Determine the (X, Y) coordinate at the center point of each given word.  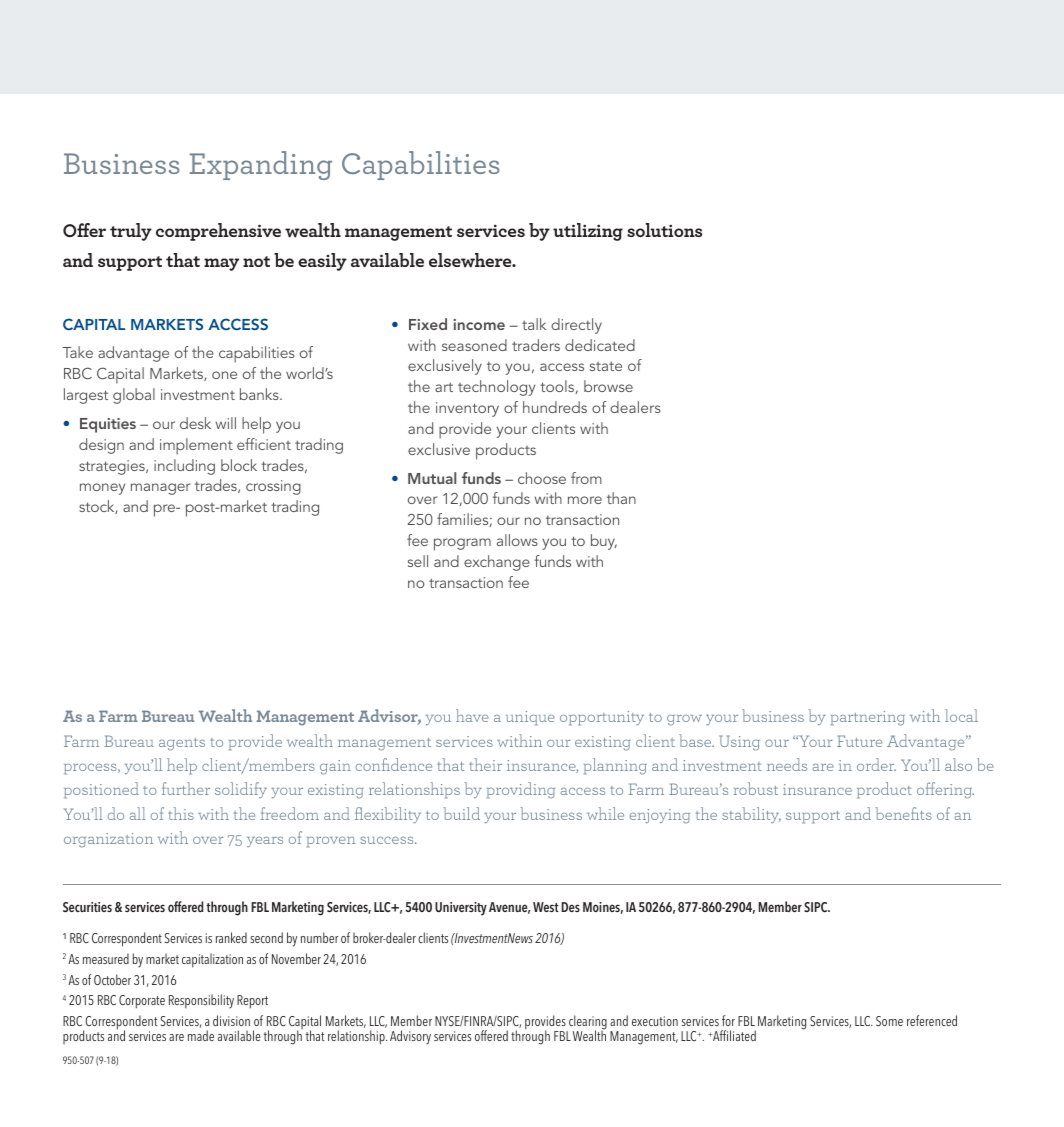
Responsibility (201, 1001)
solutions (664, 230)
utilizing (588, 232)
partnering (868, 718)
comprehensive (218, 232)
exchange (497, 563)
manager (160, 489)
